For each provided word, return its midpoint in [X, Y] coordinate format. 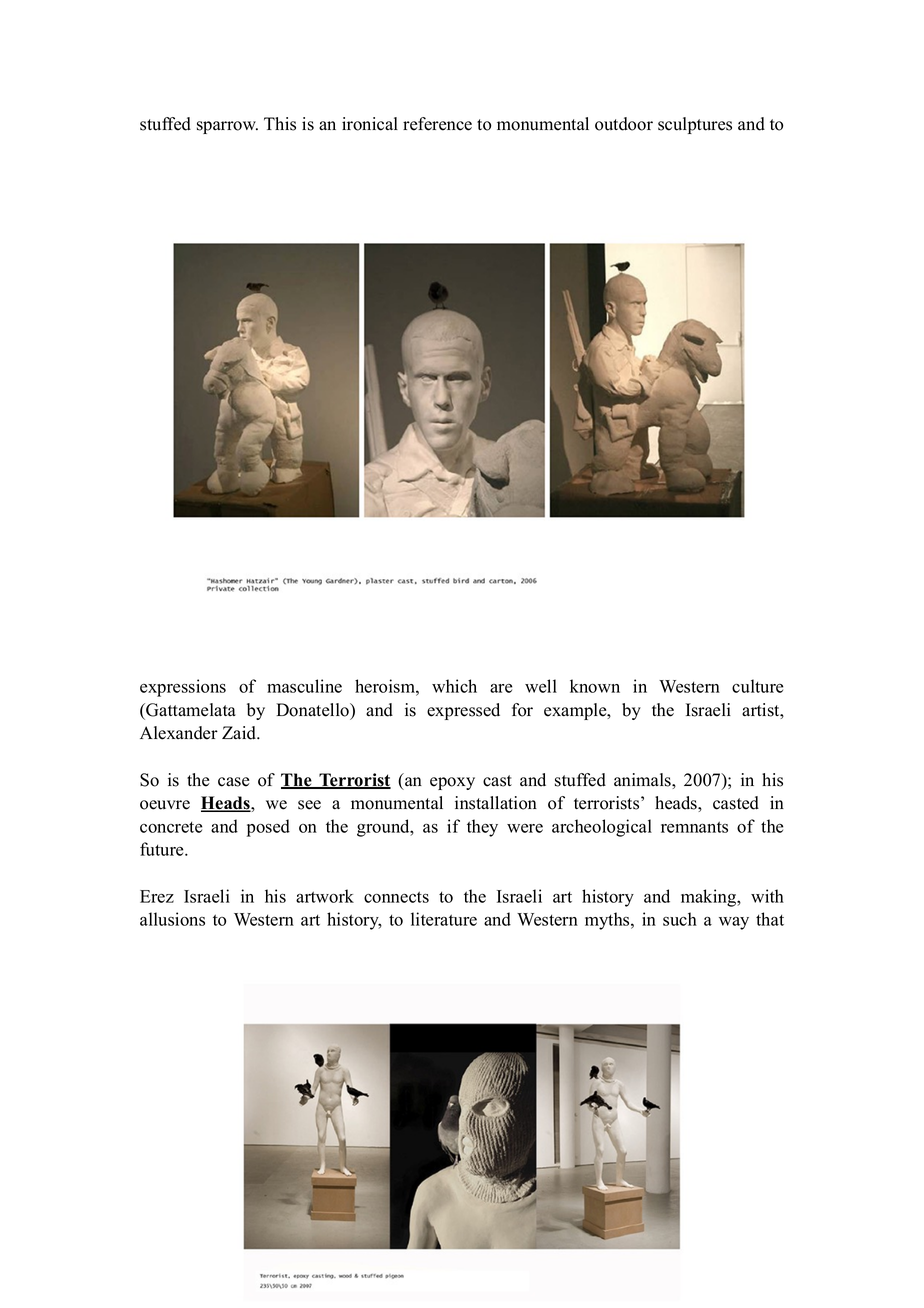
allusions [172, 919]
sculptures [695, 125]
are [501, 688]
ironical [370, 124]
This [280, 124]
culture [757, 686]
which [454, 686]
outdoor [624, 124]
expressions [183, 688]
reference [437, 124]
